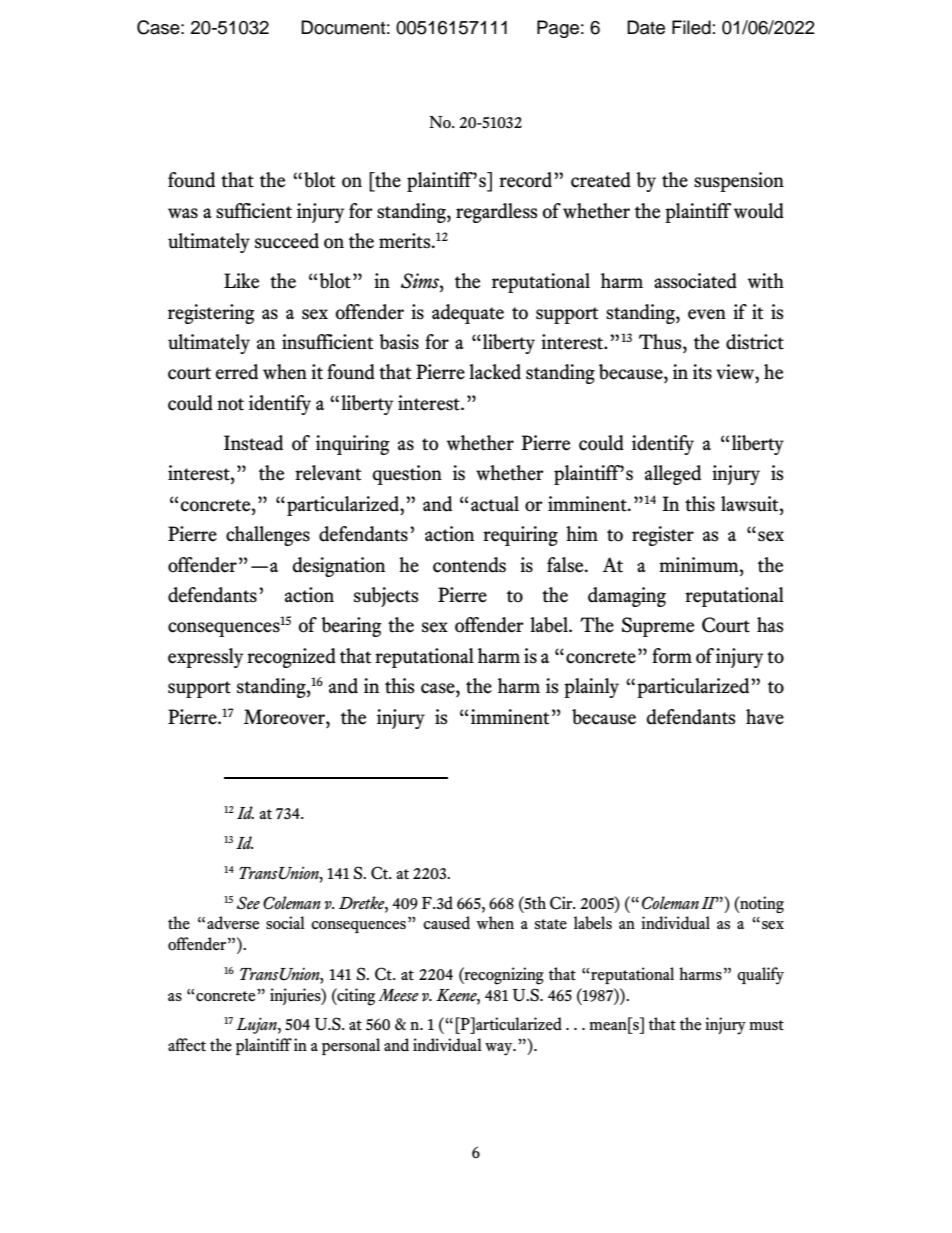 The width and height of the screenshot is (952, 1233). I want to click on affect, so click(187, 1044).
